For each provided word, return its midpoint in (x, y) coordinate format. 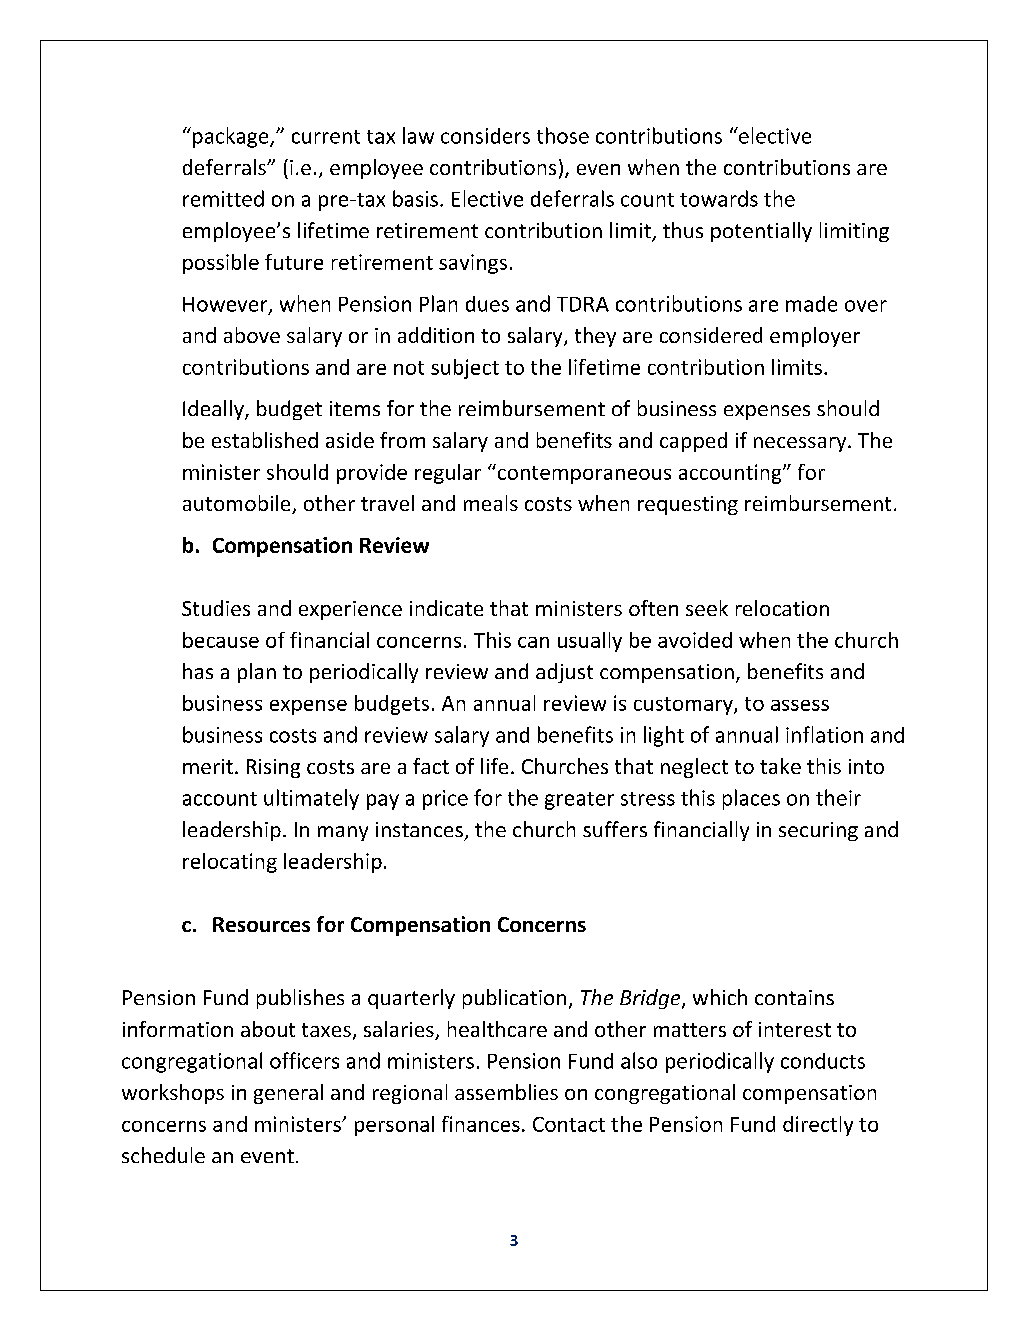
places (751, 799)
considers (485, 136)
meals (491, 503)
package (232, 137)
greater (579, 801)
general (288, 1094)
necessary (801, 444)
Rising (273, 768)
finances (481, 1124)
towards (719, 198)
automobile (238, 504)
